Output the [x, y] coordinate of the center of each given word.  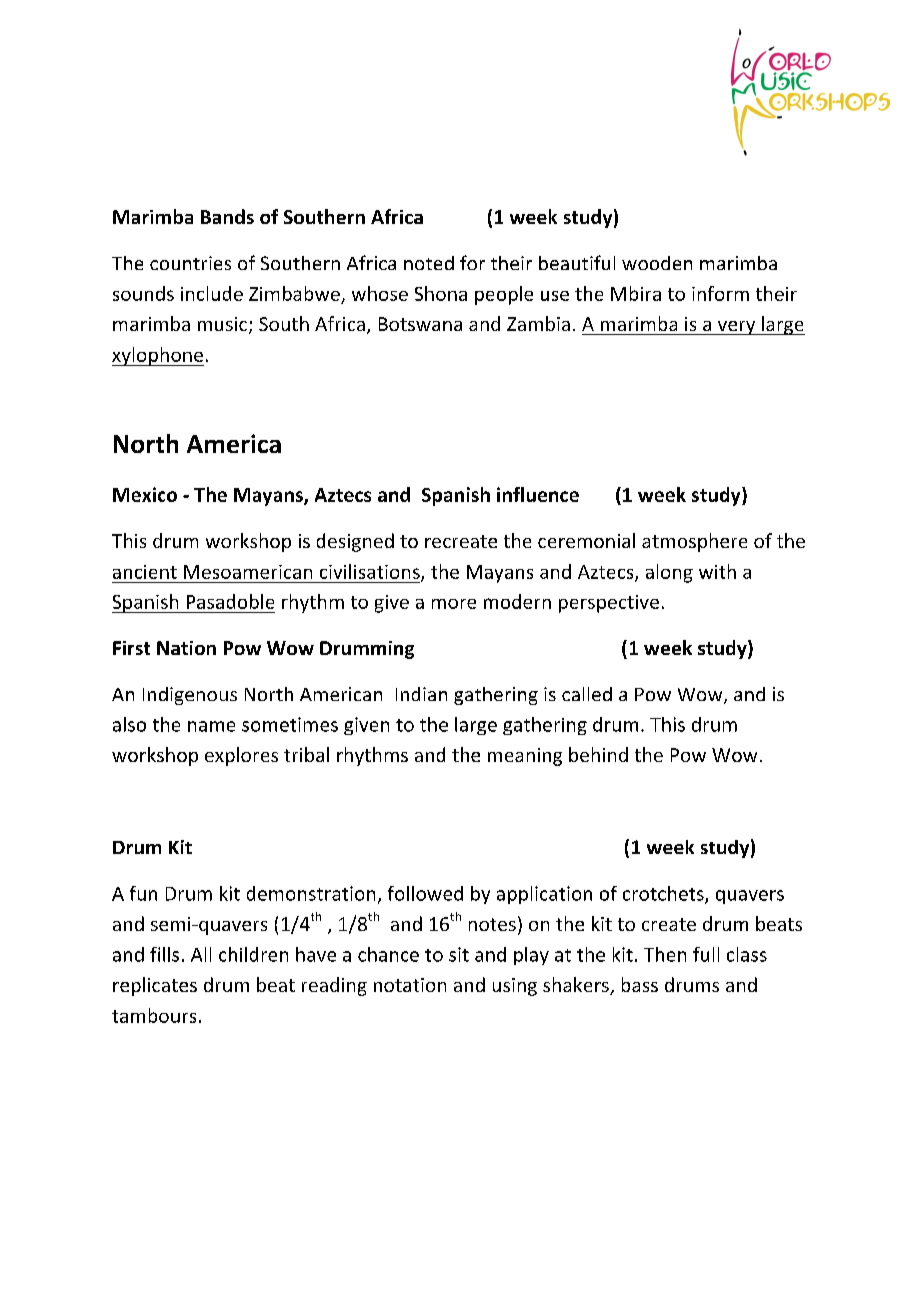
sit [459, 954]
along [669, 573]
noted [429, 263]
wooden [657, 263]
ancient [145, 572]
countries [190, 263]
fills [164, 954]
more [454, 604]
